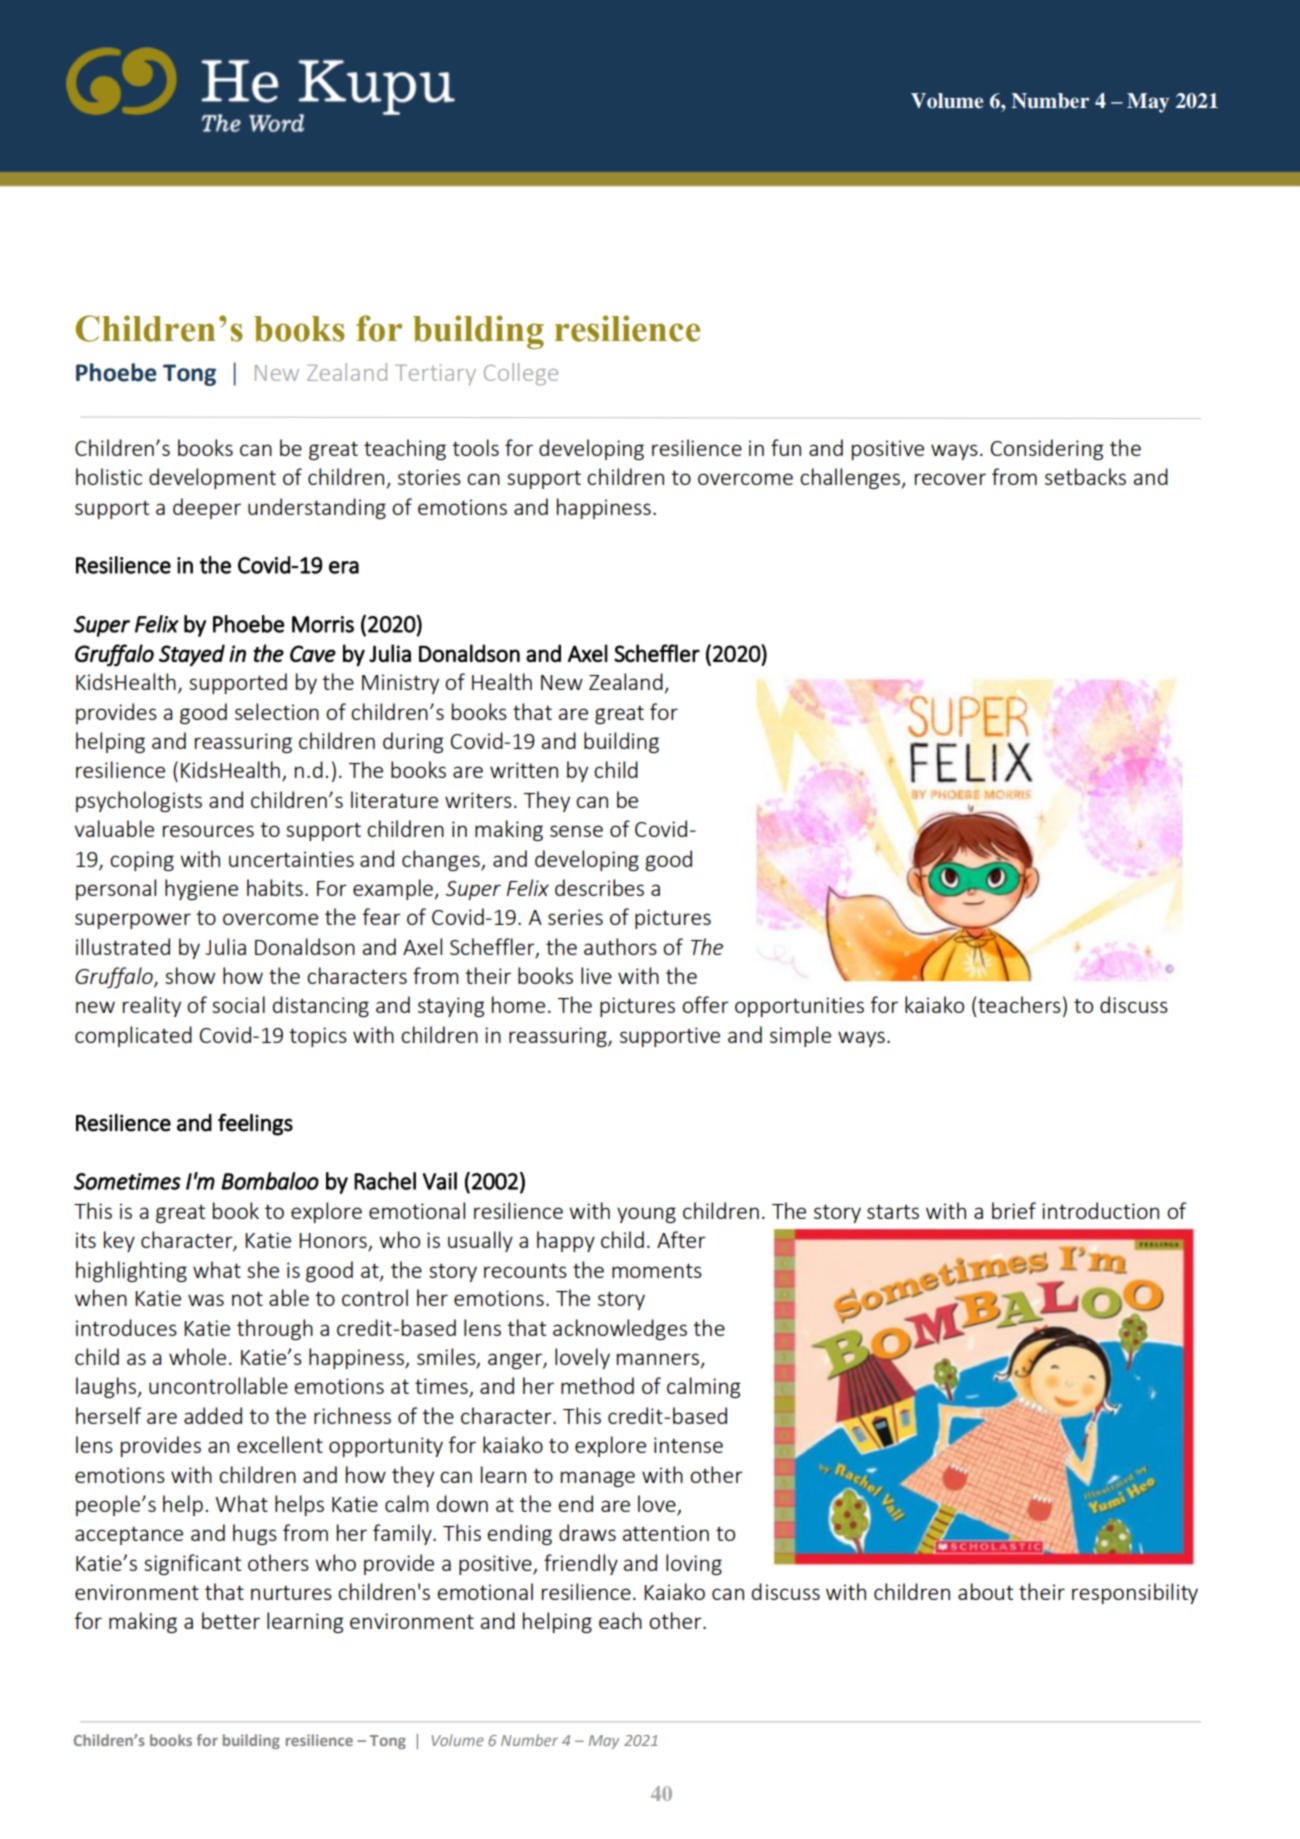  What do you see at coordinates (1046, 449) in the document?
I see `Considering` at bounding box center [1046, 449].
